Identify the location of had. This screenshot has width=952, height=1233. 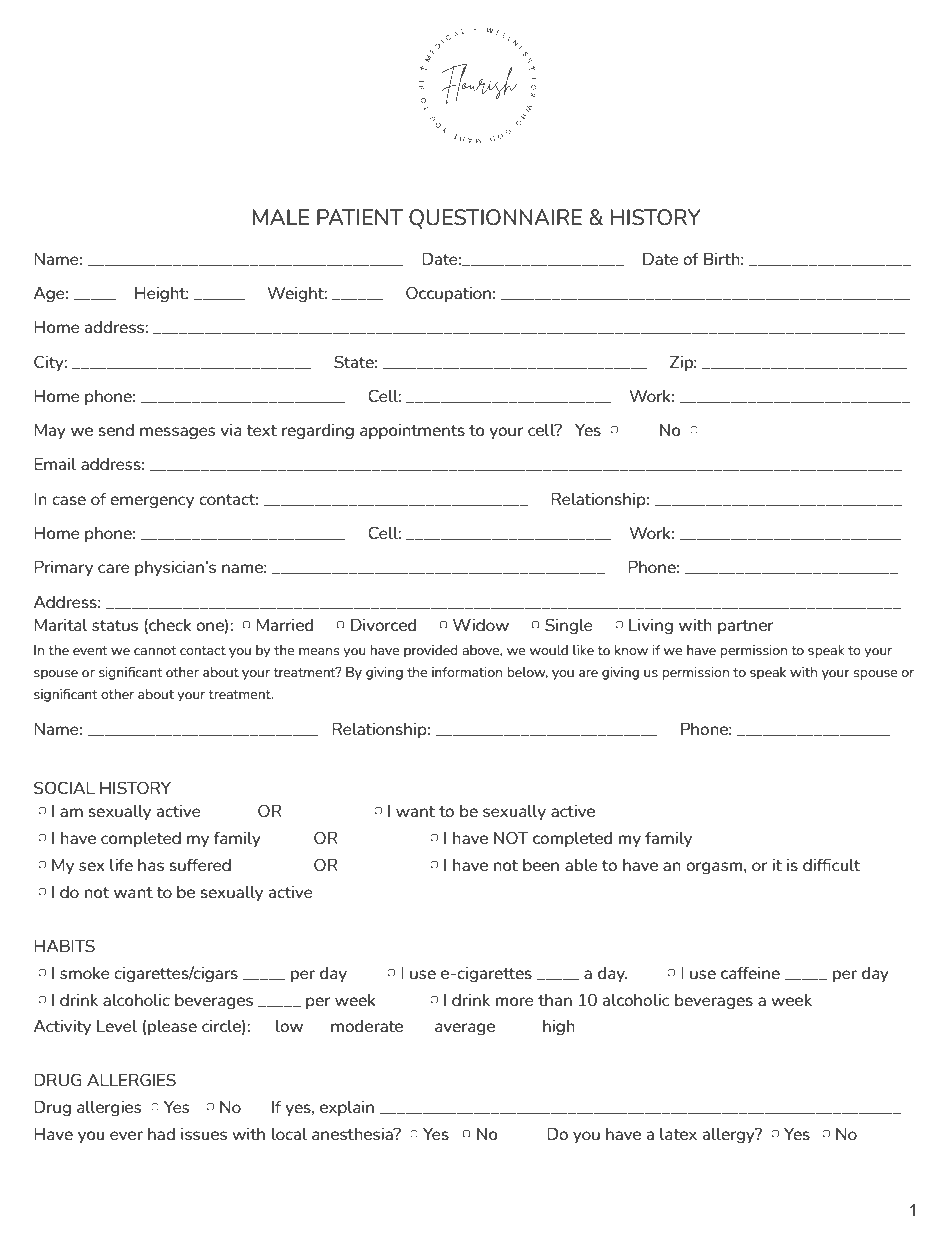
(161, 1134).
